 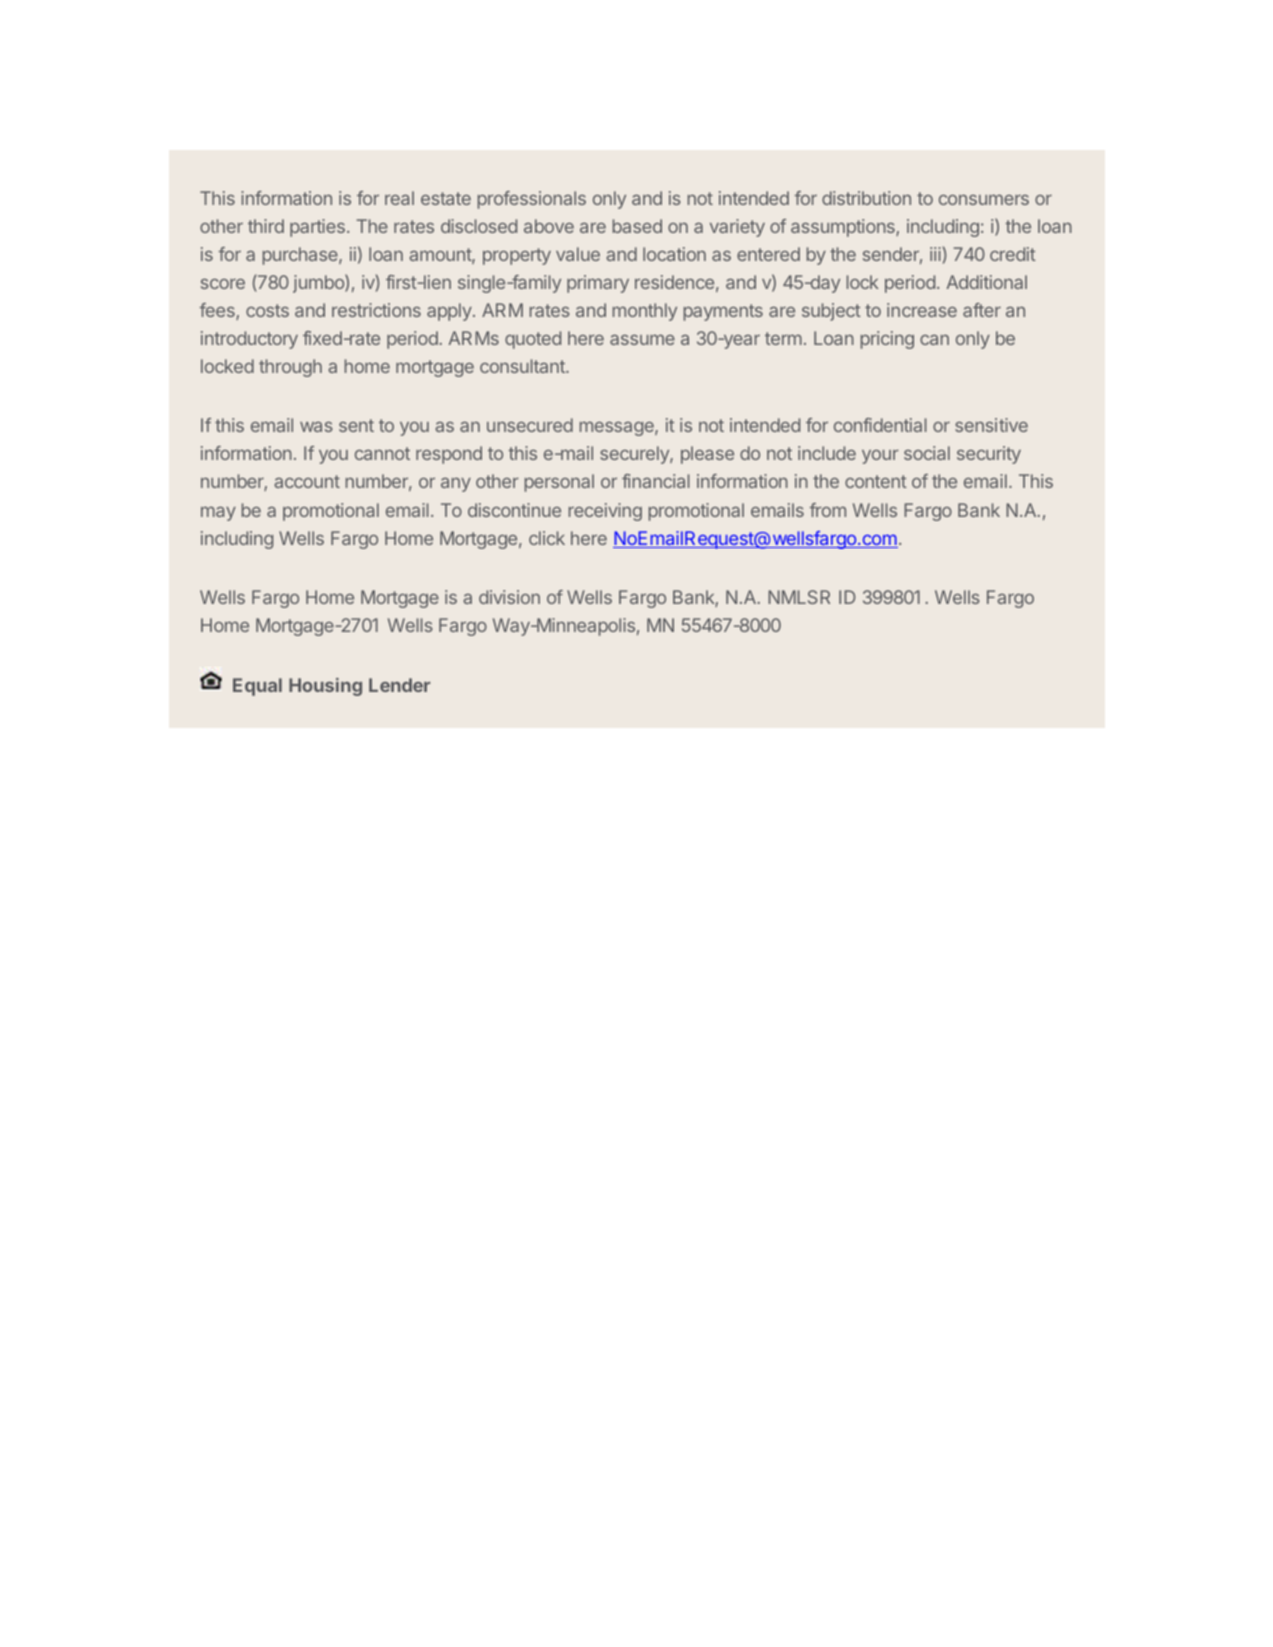 I want to click on assume, so click(x=642, y=339).
